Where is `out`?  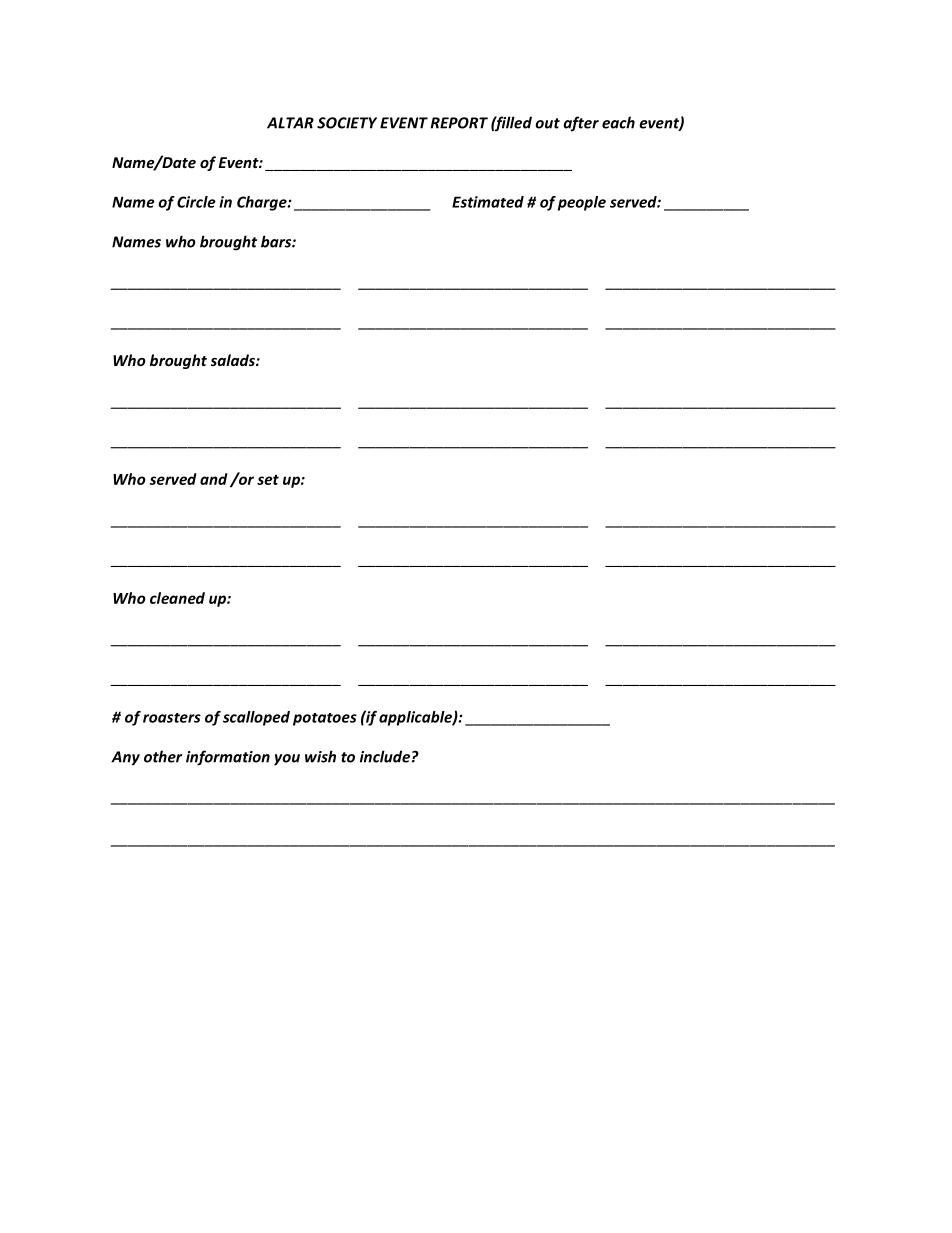 out is located at coordinates (547, 123).
